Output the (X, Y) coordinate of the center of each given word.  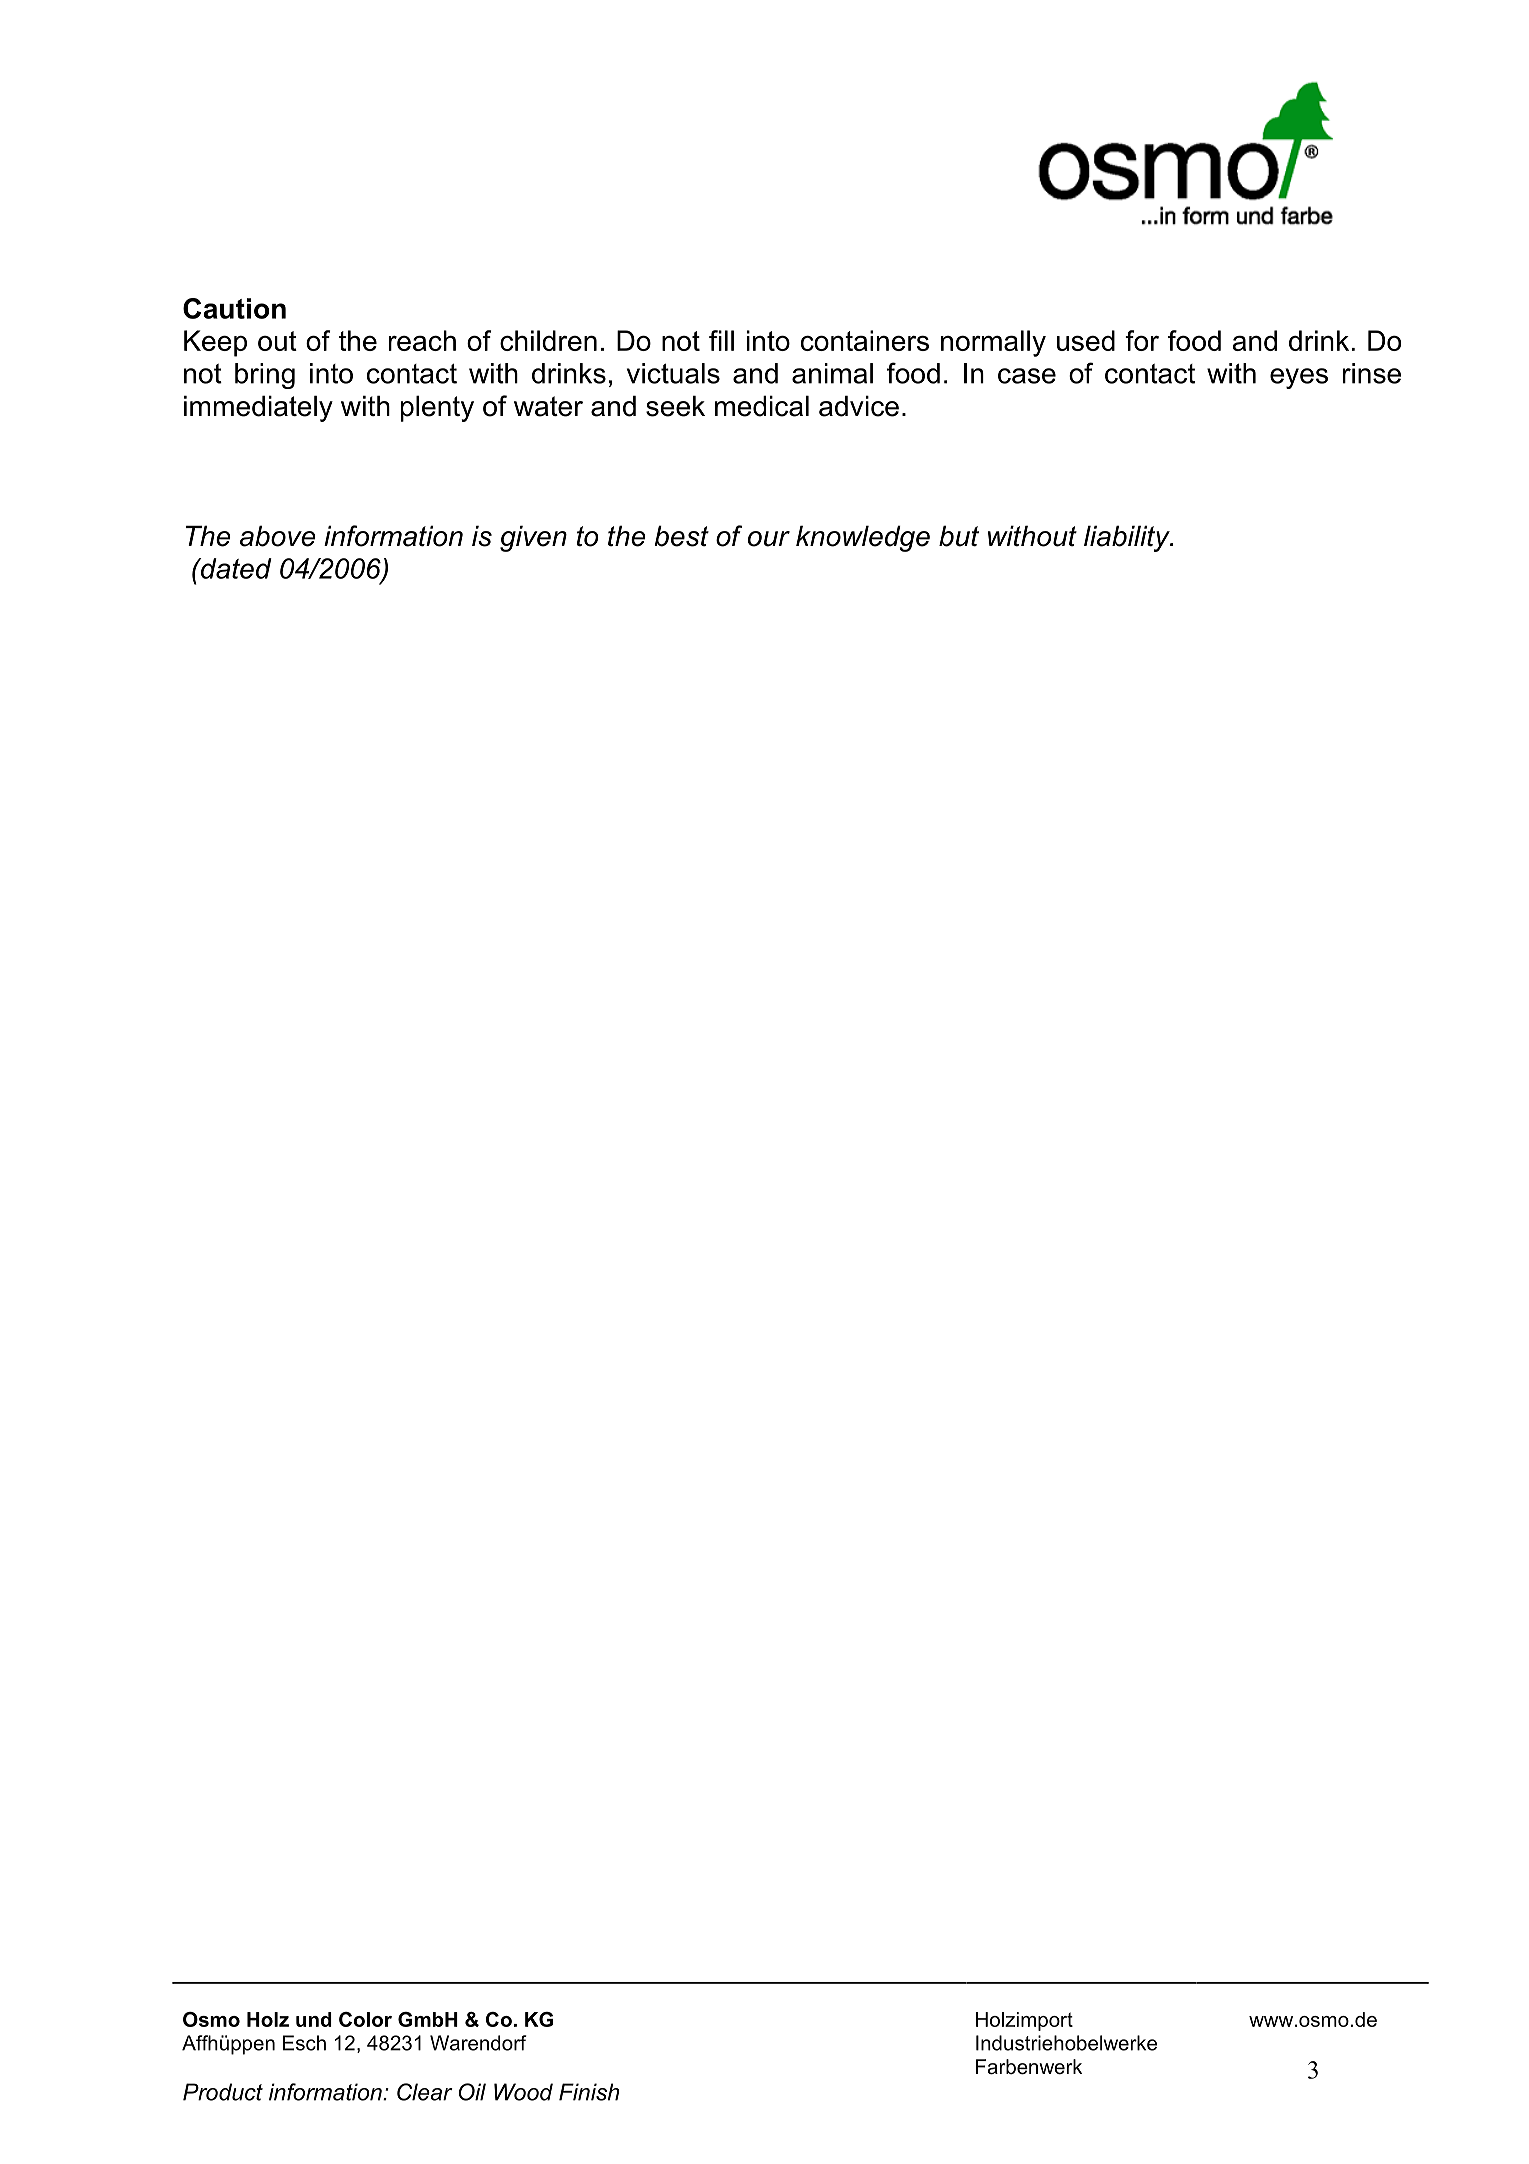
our (769, 539)
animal (832, 373)
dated (235, 568)
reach (422, 340)
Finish (589, 2092)
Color (365, 2019)
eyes (1299, 378)
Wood (523, 2092)
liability (1128, 538)
